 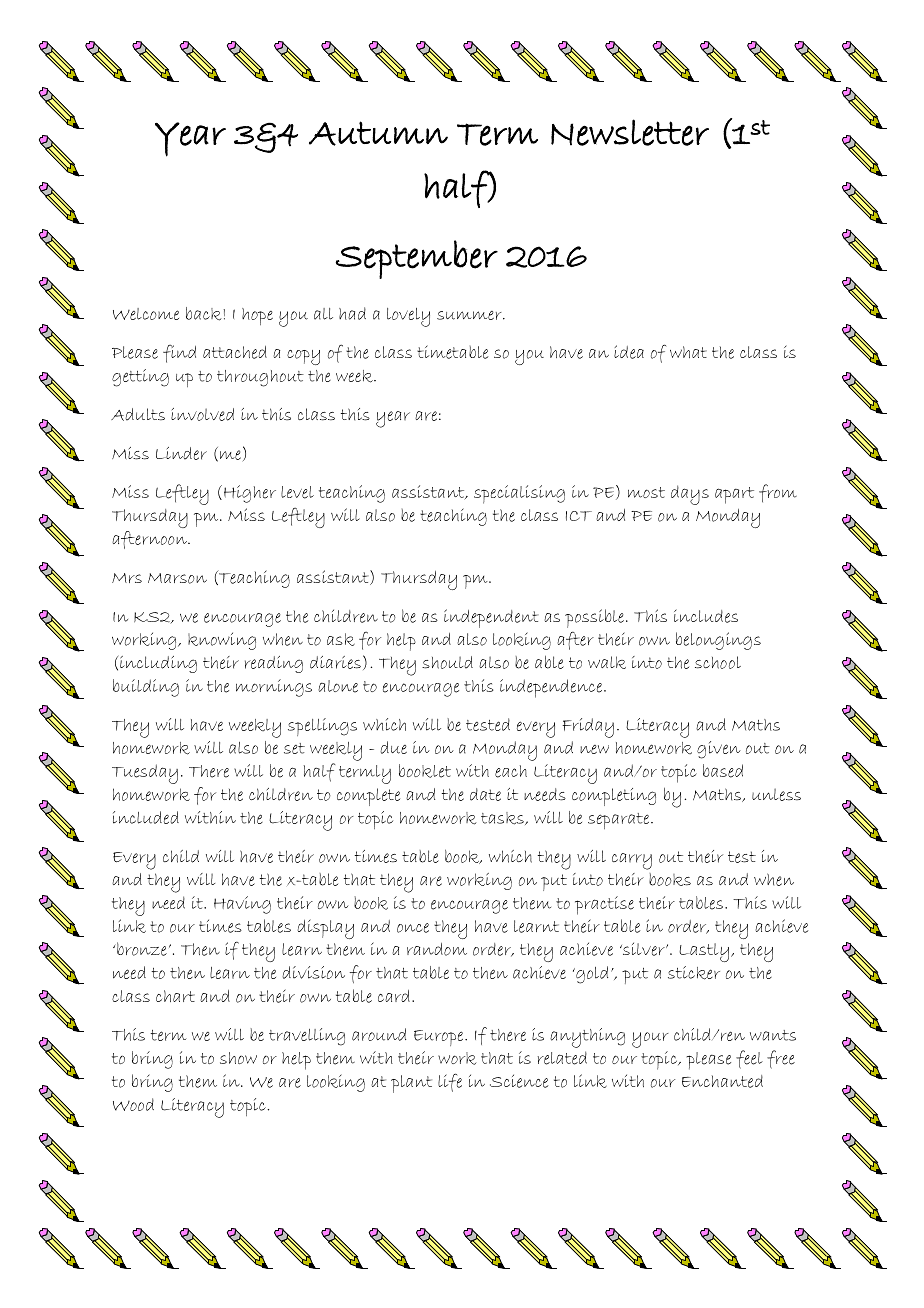 I want to click on Newsletter, so click(x=630, y=132).
